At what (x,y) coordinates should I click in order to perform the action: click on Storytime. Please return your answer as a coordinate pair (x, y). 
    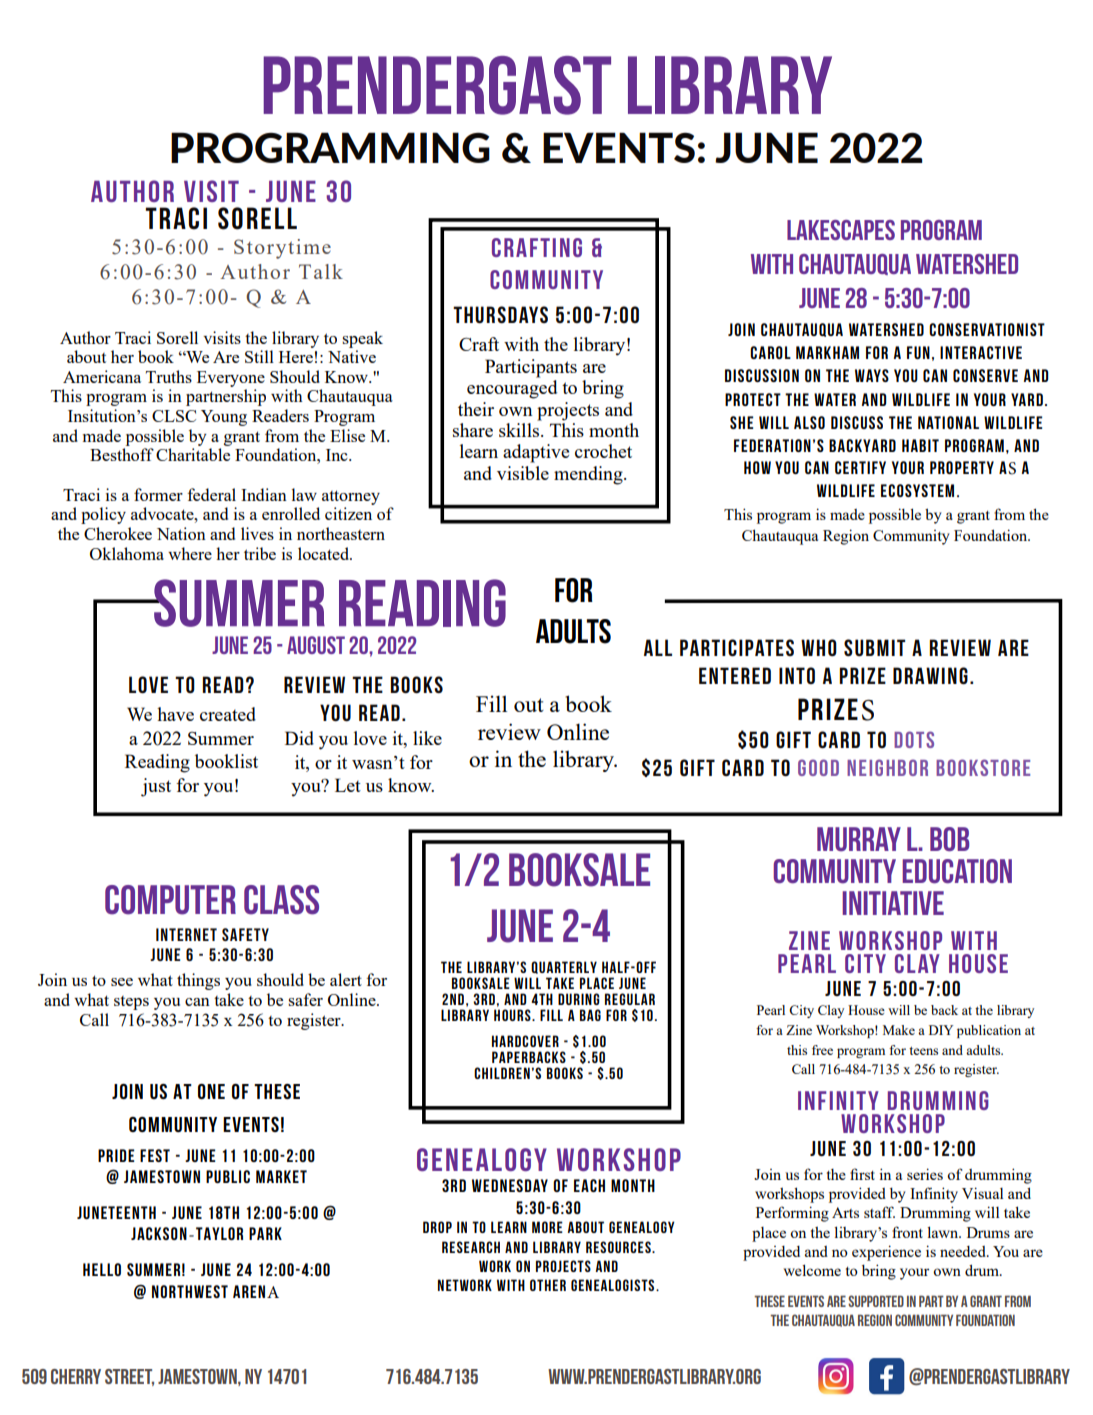
    Looking at the image, I should click on (282, 249).
